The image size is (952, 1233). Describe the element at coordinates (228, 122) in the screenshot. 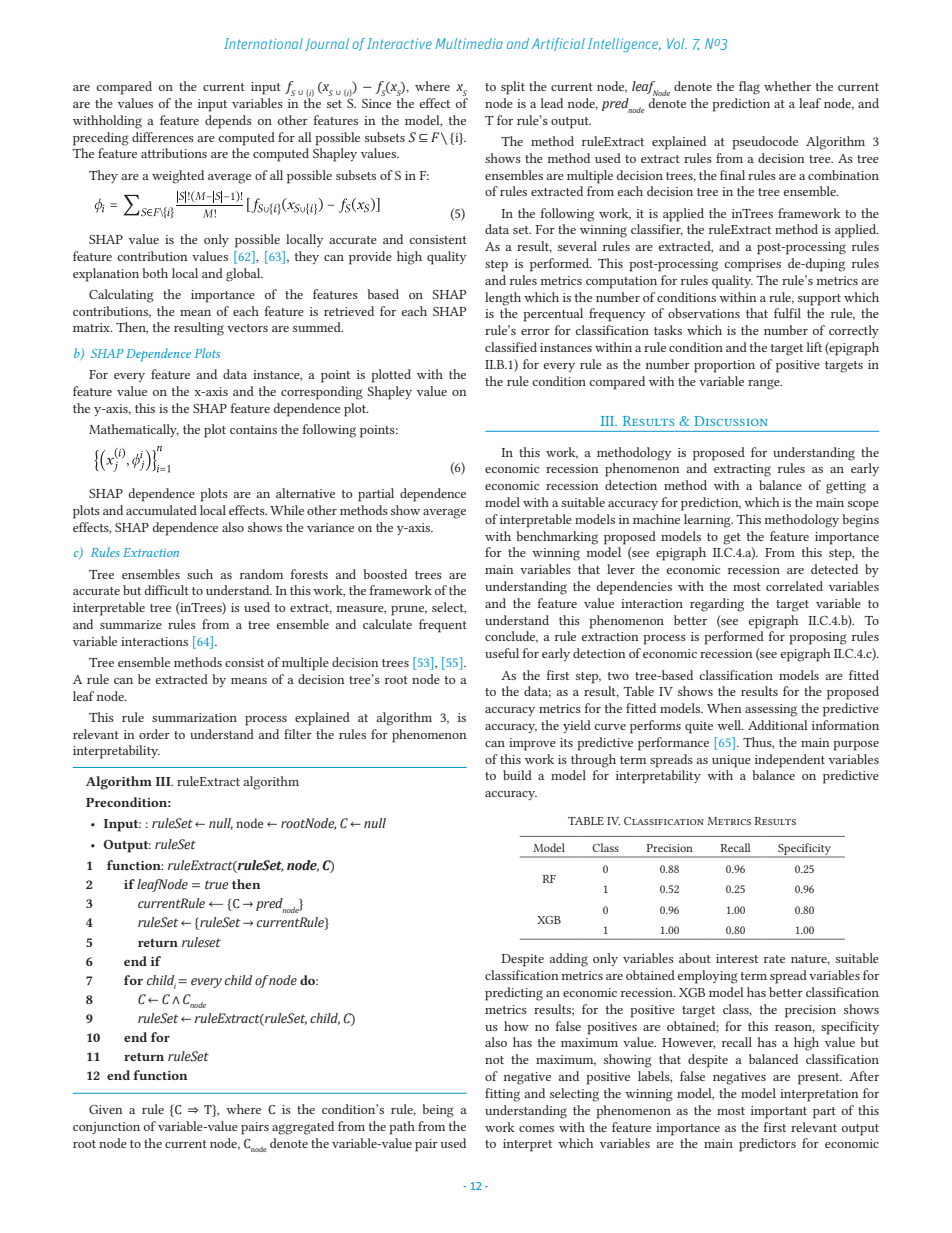

I see `depends` at that location.
